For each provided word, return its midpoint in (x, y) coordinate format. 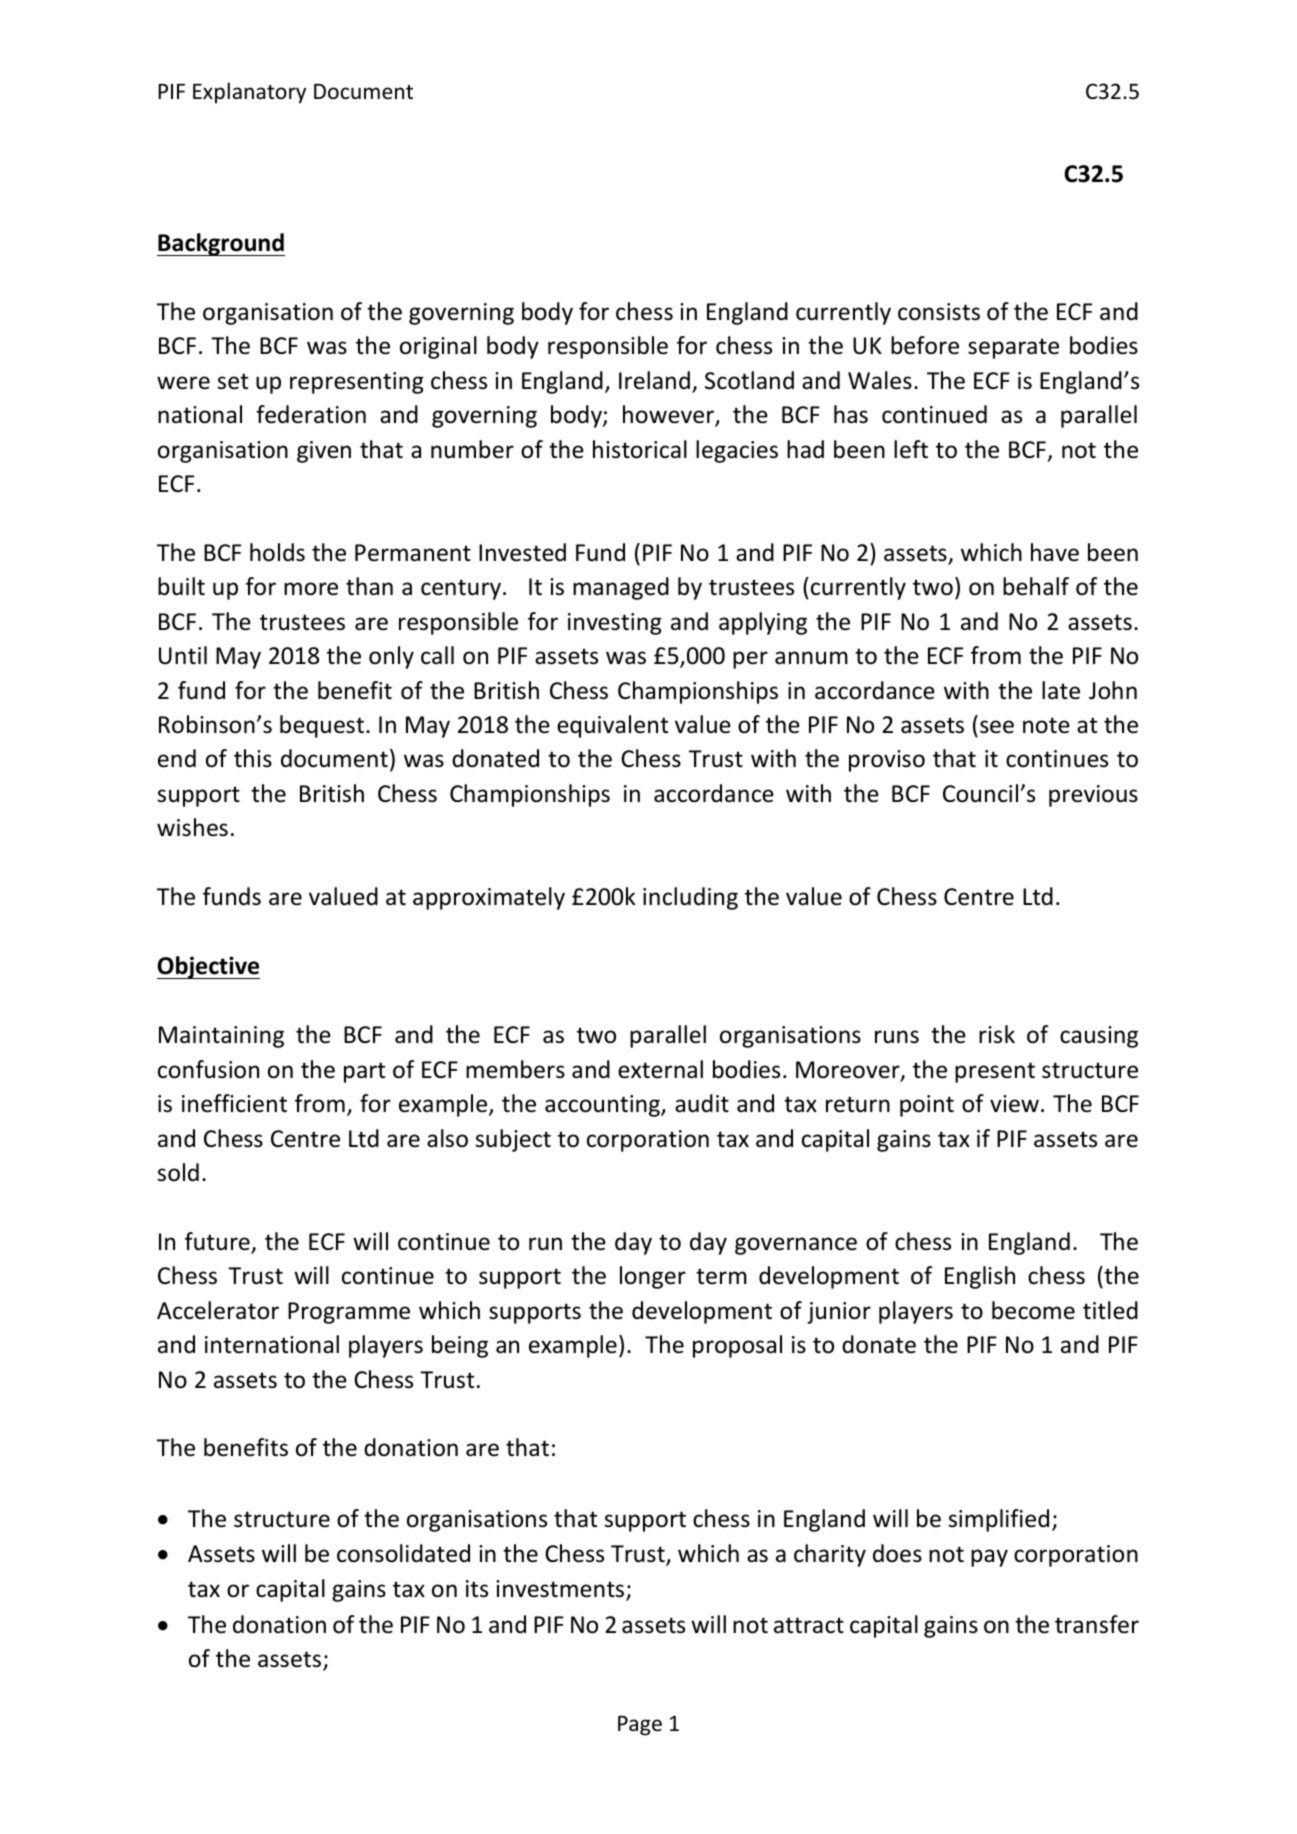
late (1061, 690)
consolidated (403, 1553)
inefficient (234, 1103)
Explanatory (249, 93)
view (1014, 1104)
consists (939, 312)
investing (615, 624)
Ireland (654, 380)
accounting (603, 1106)
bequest (323, 726)
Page (640, 1726)
